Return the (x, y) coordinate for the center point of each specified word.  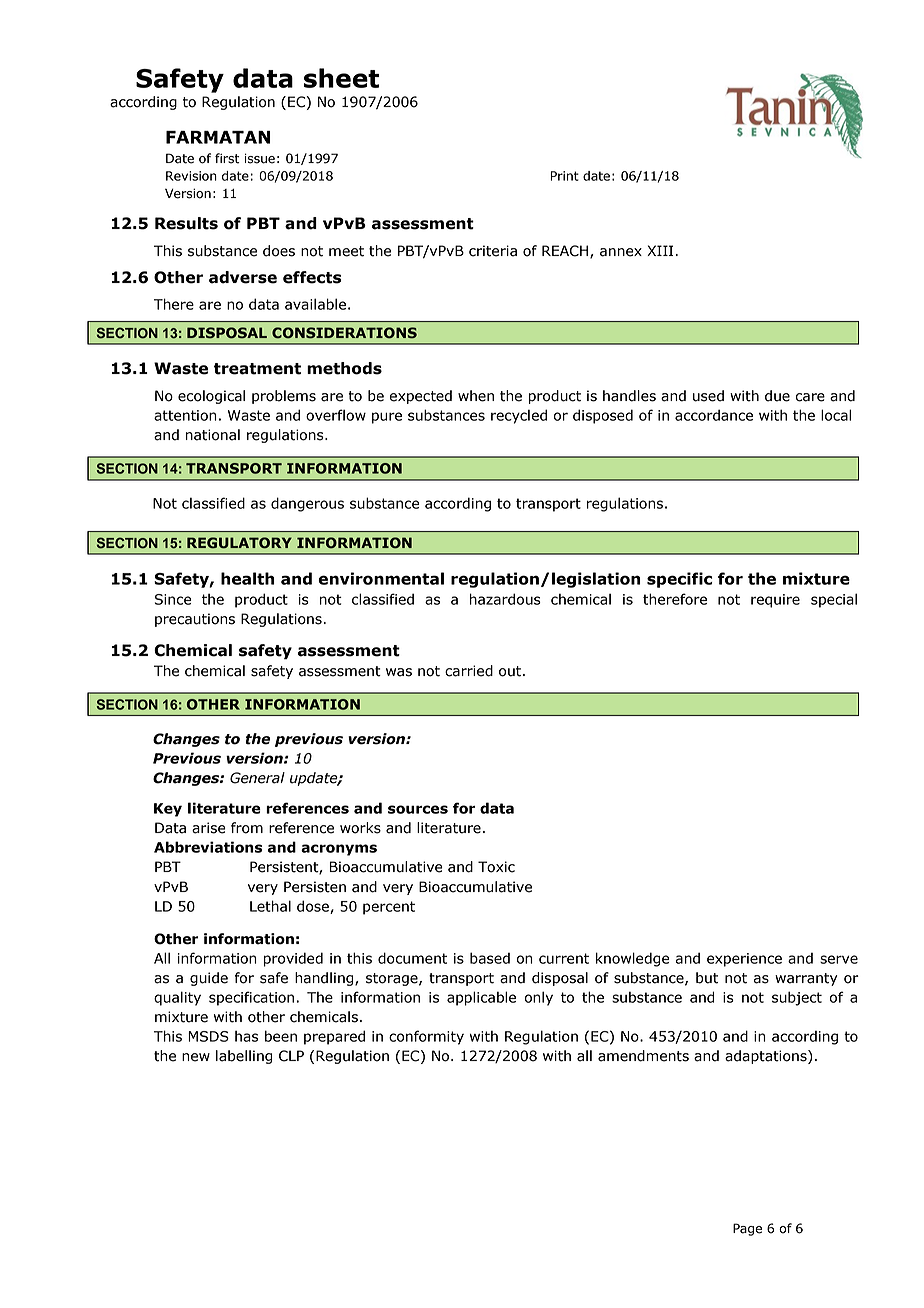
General (257, 778)
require (775, 601)
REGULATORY (239, 542)
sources (418, 809)
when (476, 396)
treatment (257, 369)
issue (260, 158)
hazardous (505, 599)
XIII (660, 250)
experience (744, 960)
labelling (244, 1057)
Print (564, 176)
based (490, 958)
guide (209, 979)
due (777, 396)
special (834, 600)
